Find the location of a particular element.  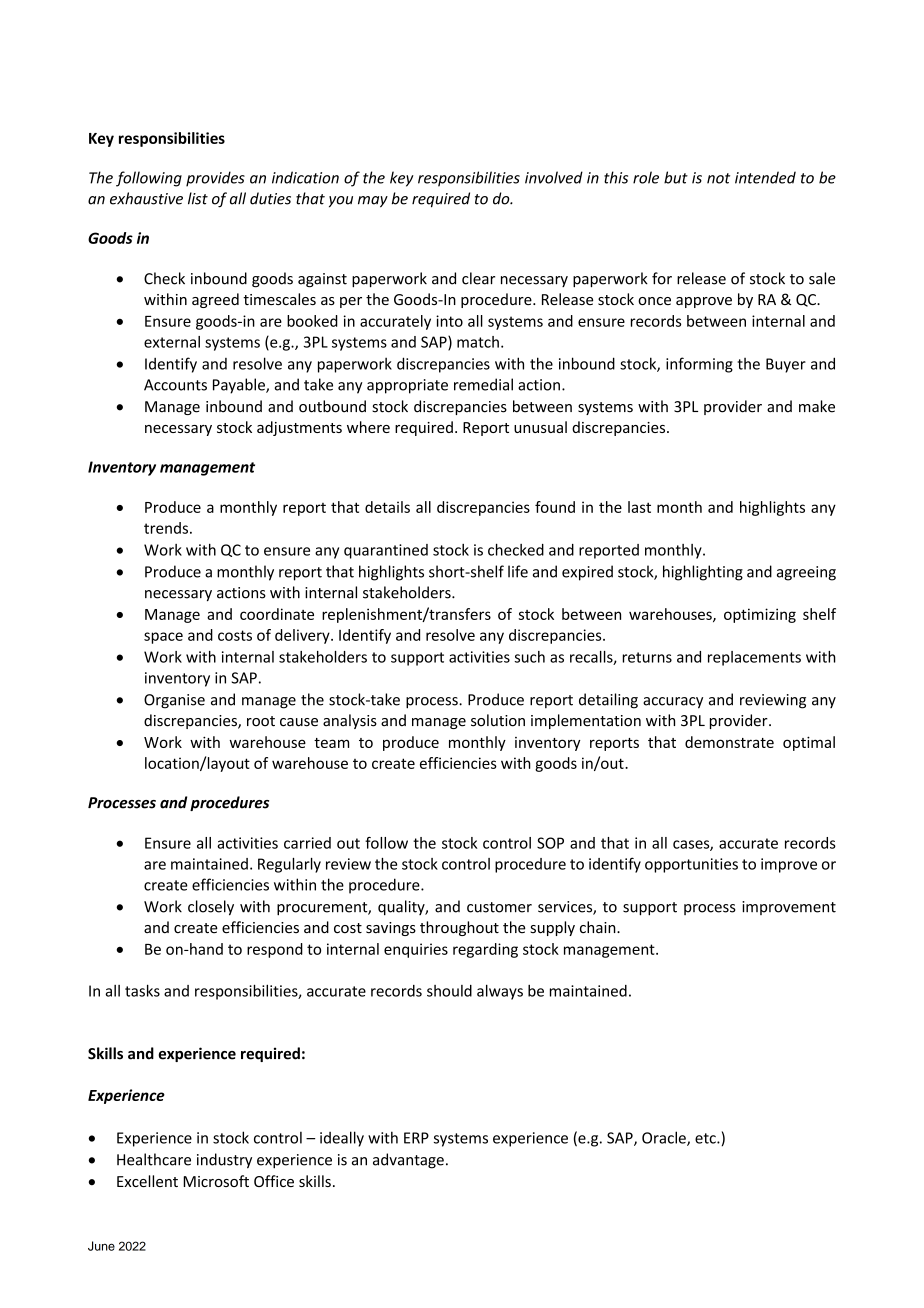

Organise is located at coordinates (174, 701).
